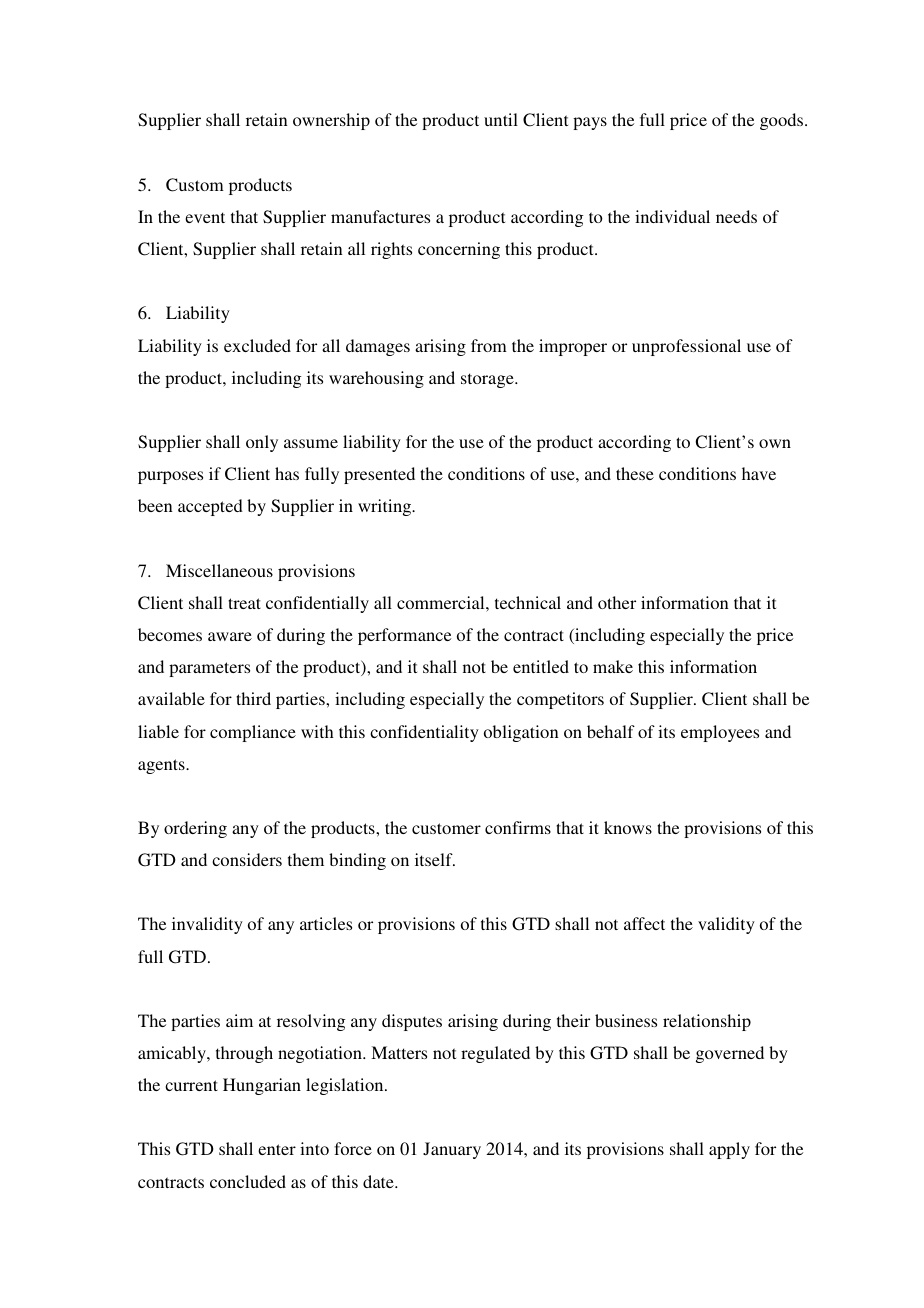 This screenshot has height=1308, width=924. I want to click on event, so click(205, 217).
